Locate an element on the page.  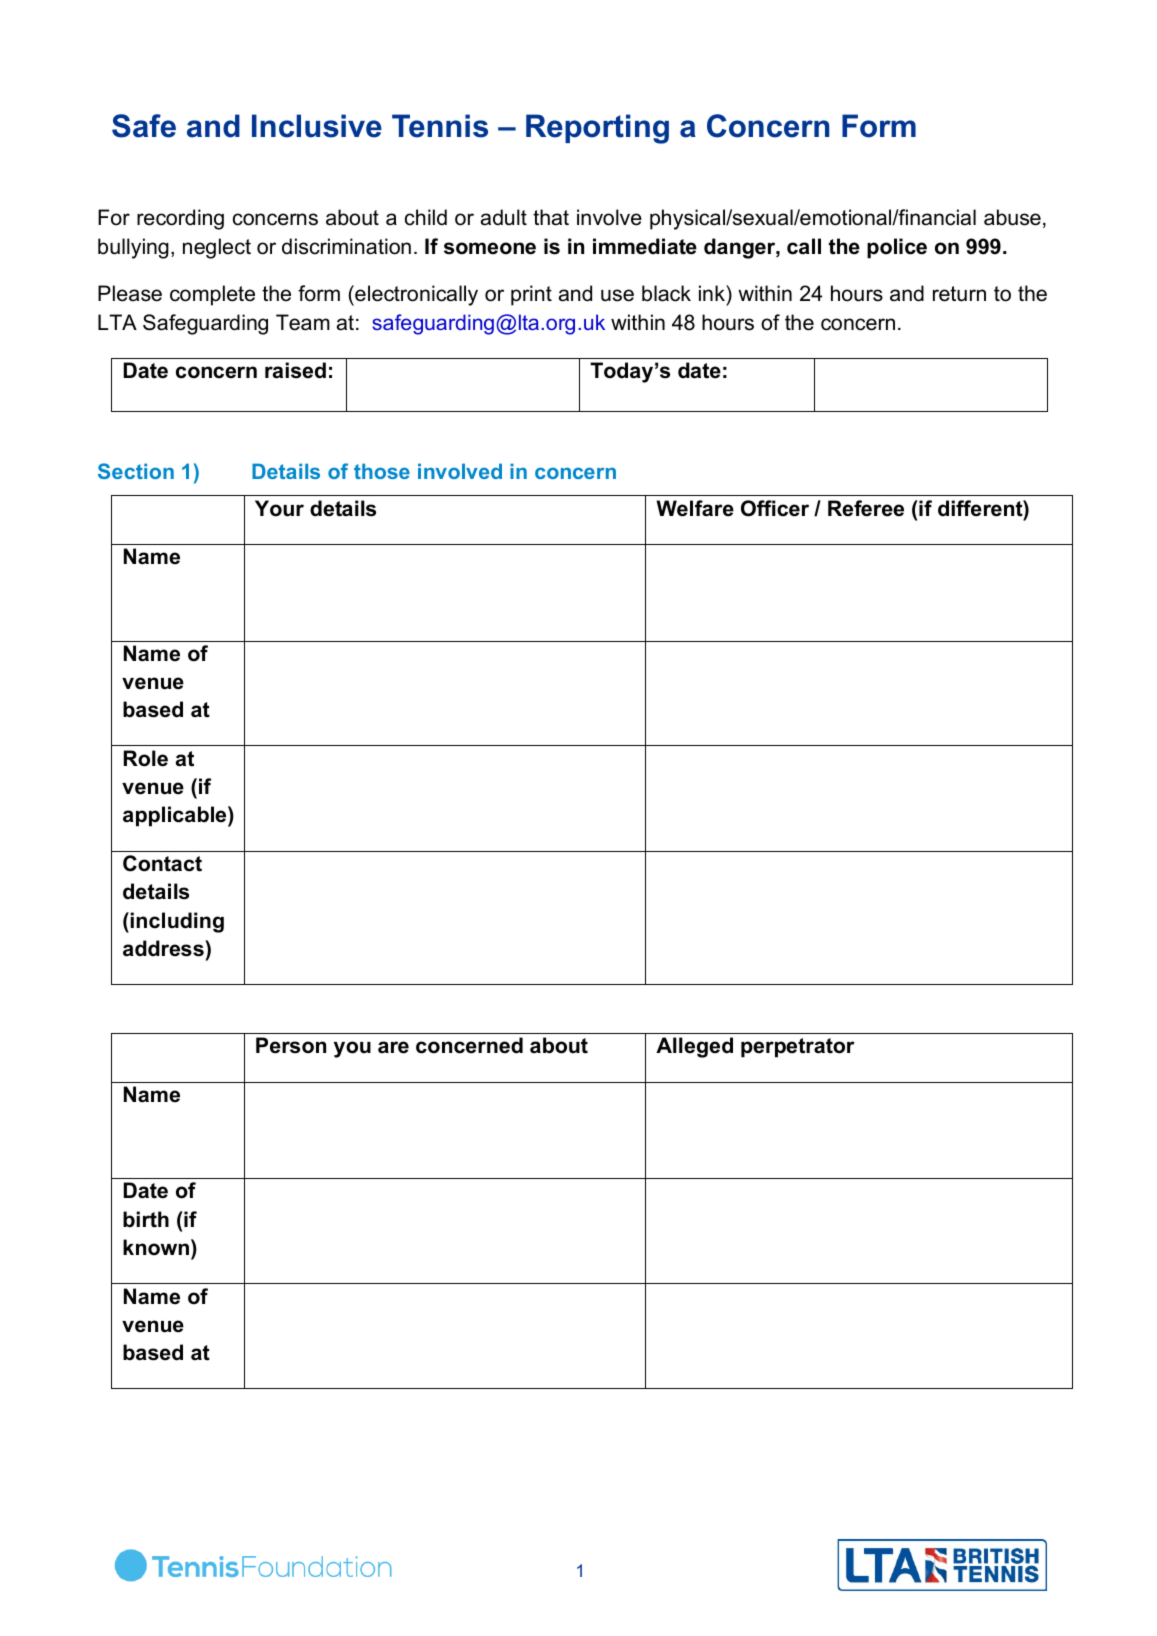
Role is located at coordinates (146, 758).
